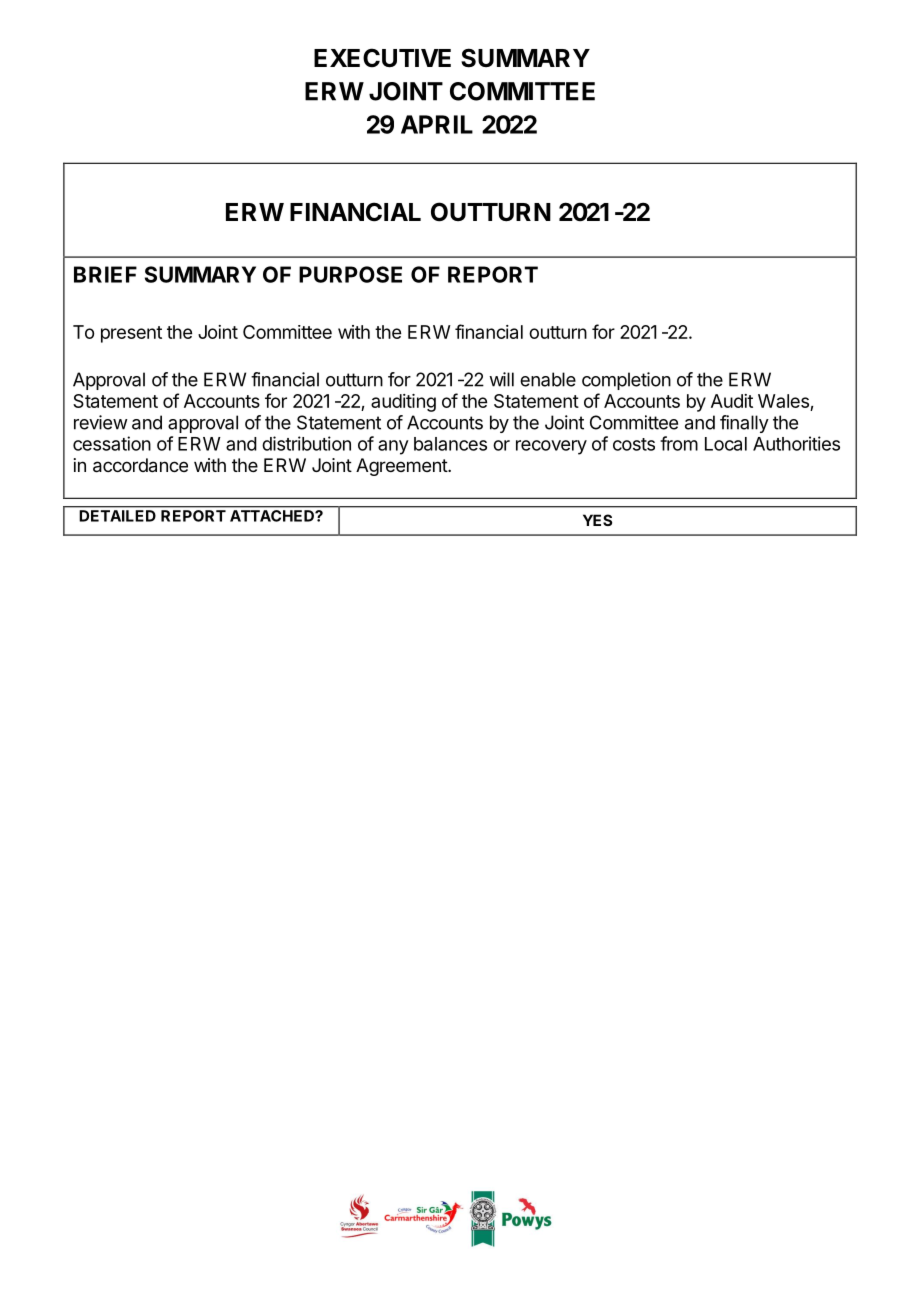 This image has width=924, height=1308. What do you see at coordinates (626, 381) in the image?
I see `completion` at bounding box center [626, 381].
